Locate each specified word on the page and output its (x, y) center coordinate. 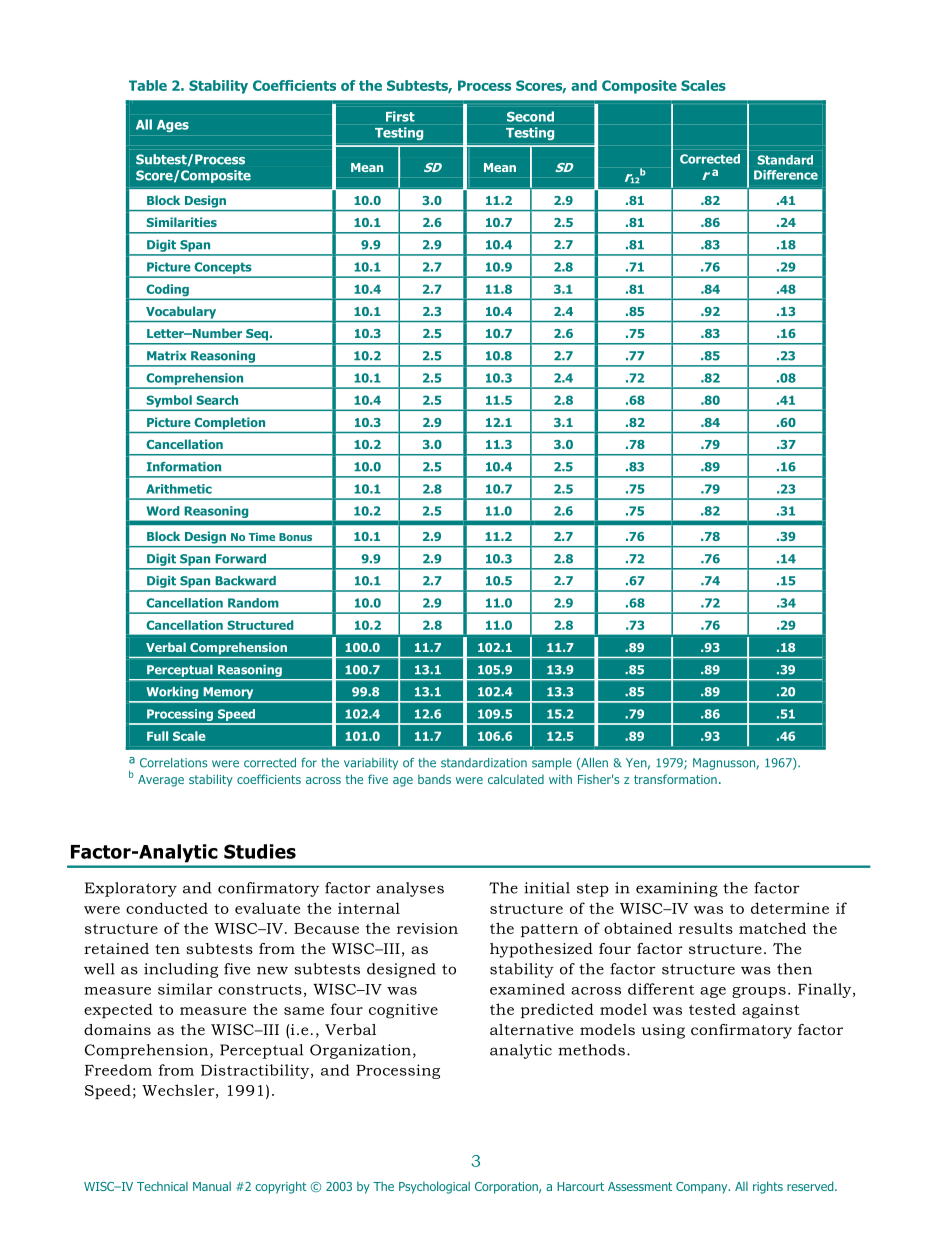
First (400, 116)
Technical (162, 1186)
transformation (675, 779)
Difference (786, 175)
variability (371, 764)
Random (253, 603)
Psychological (434, 1187)
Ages (173, 126)
